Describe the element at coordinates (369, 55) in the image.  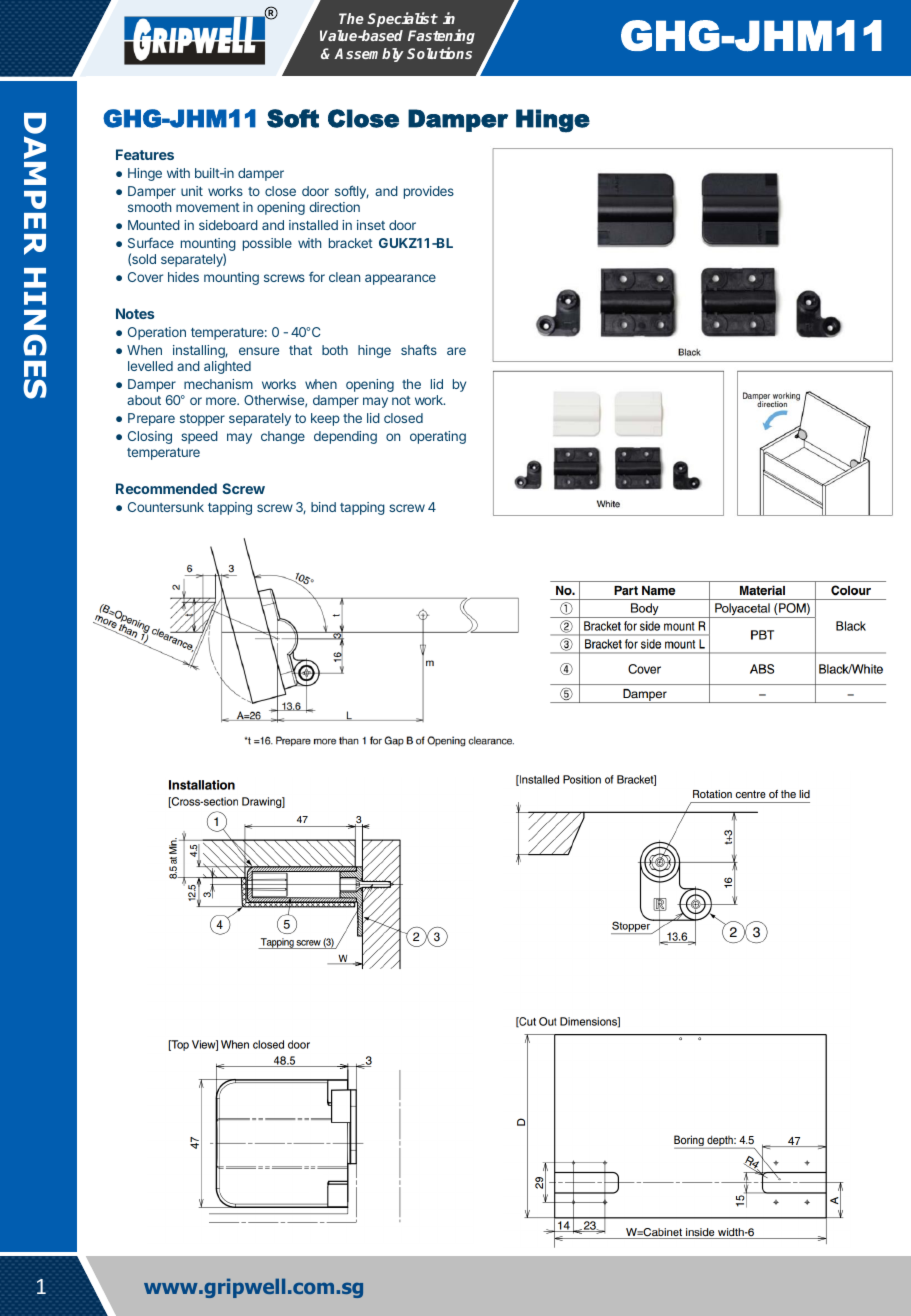
I see `Assembly` at that location.
